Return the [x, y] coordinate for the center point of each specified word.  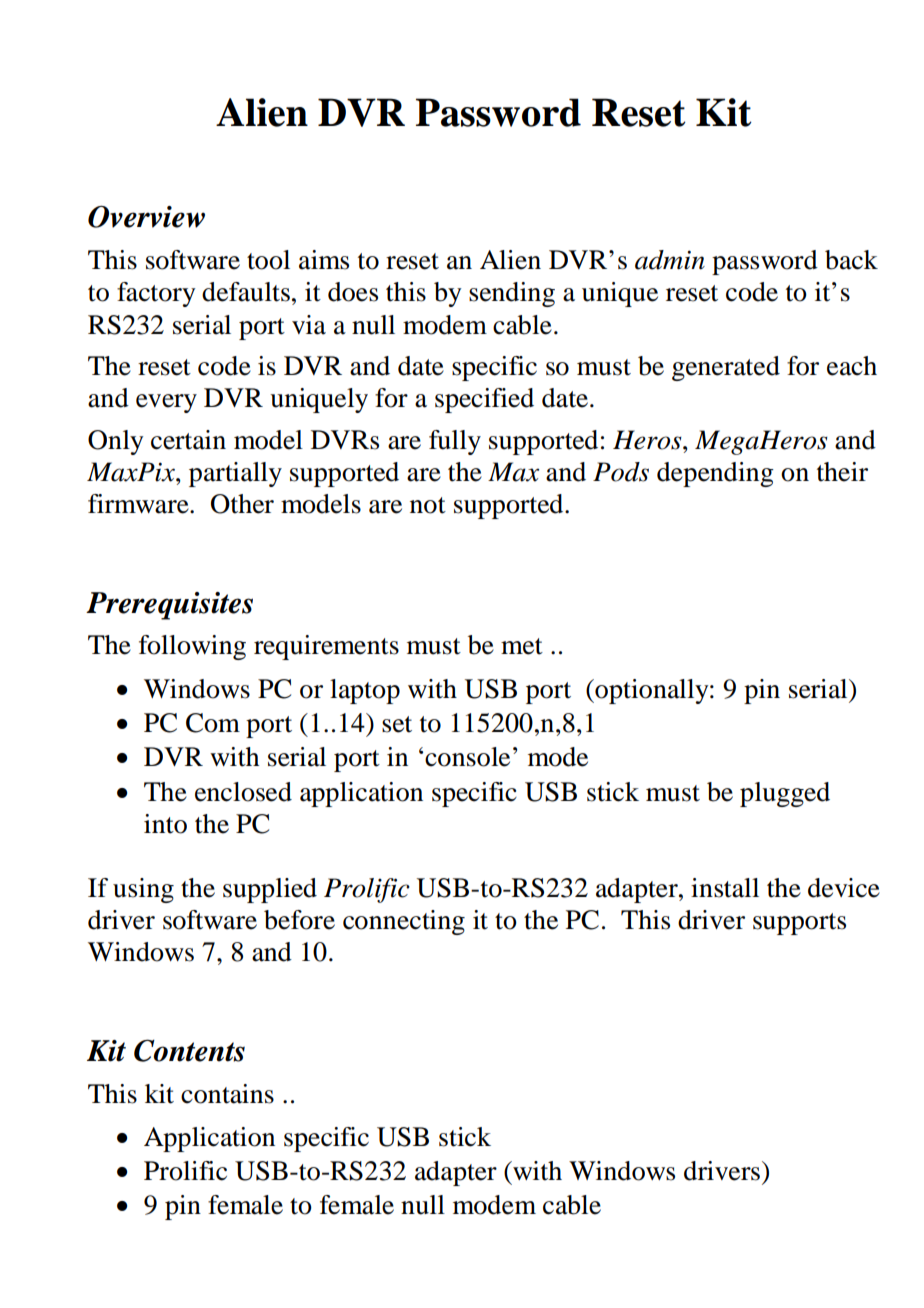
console [467, 757]
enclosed [243, 792]
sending [512, 294]
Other [242, 504]
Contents [189, 1050]
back [851, 260]
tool [268, 260]
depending [715, 474]
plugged [785, 794]
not [428, 505]
